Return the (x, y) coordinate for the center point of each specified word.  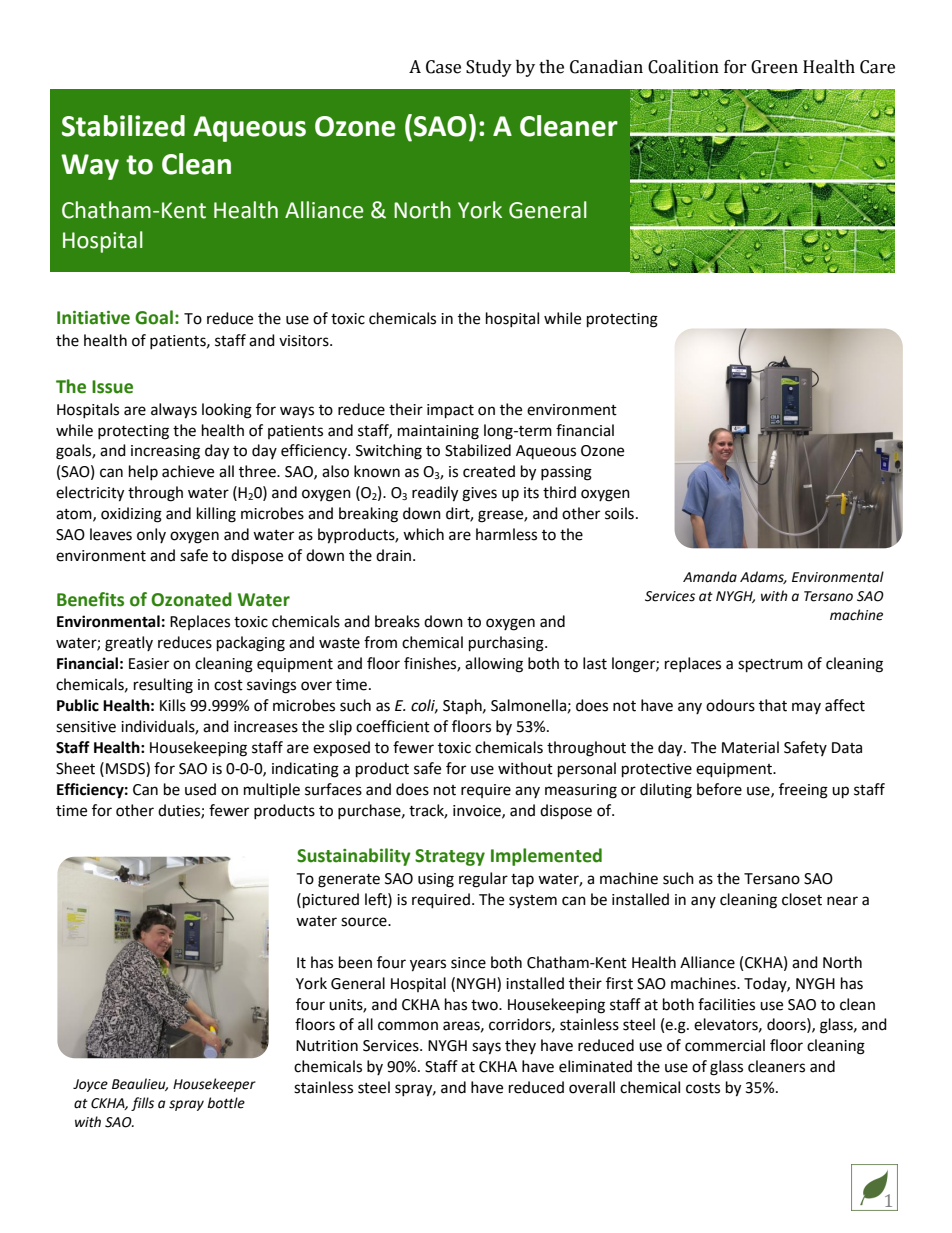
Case (443, 67)
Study (489, 68)
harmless (506, 534)
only (151, 535)
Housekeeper (214, 1085)
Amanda (710, 577)
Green (774, 67)
